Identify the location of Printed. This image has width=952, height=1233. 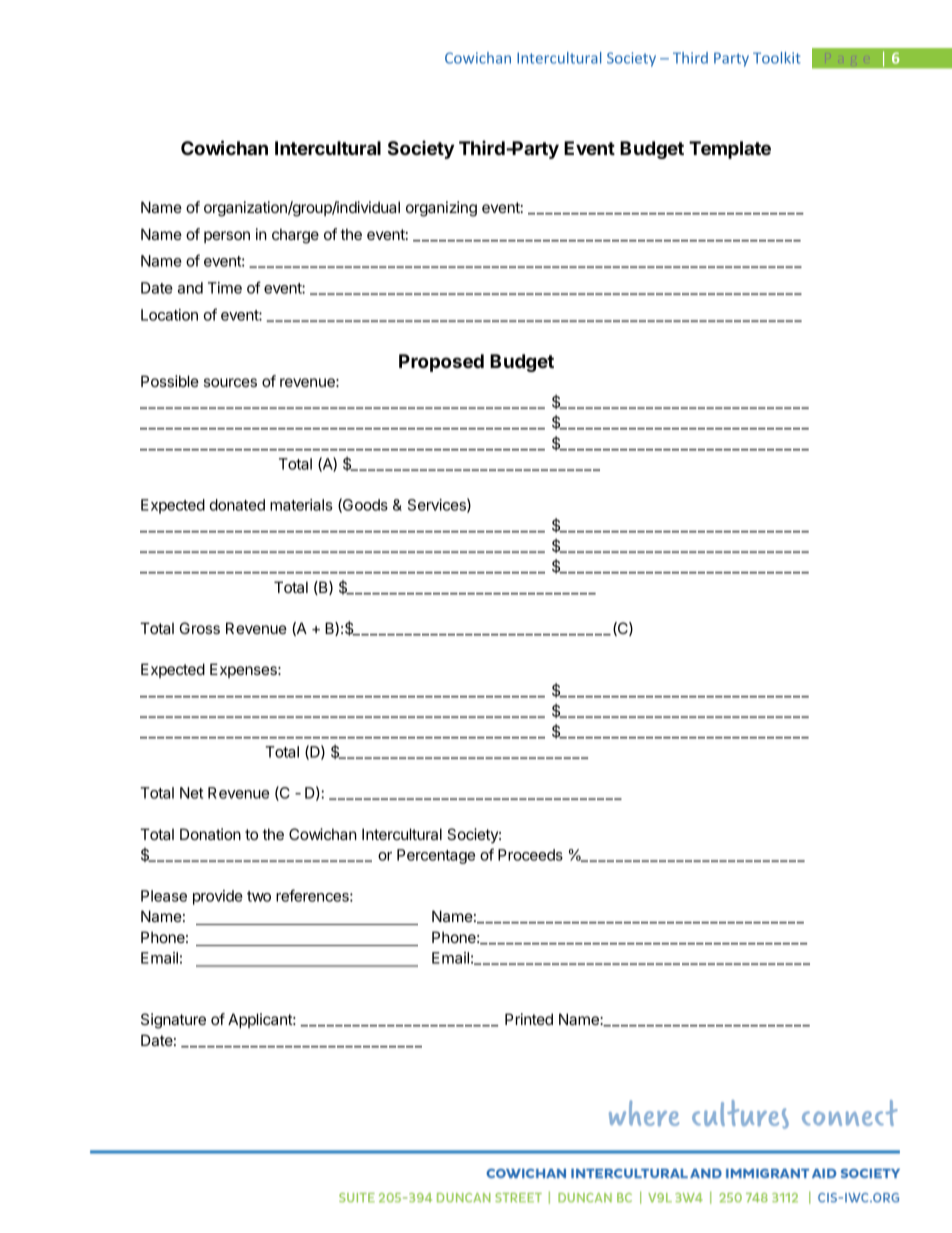
(529, 1019).
